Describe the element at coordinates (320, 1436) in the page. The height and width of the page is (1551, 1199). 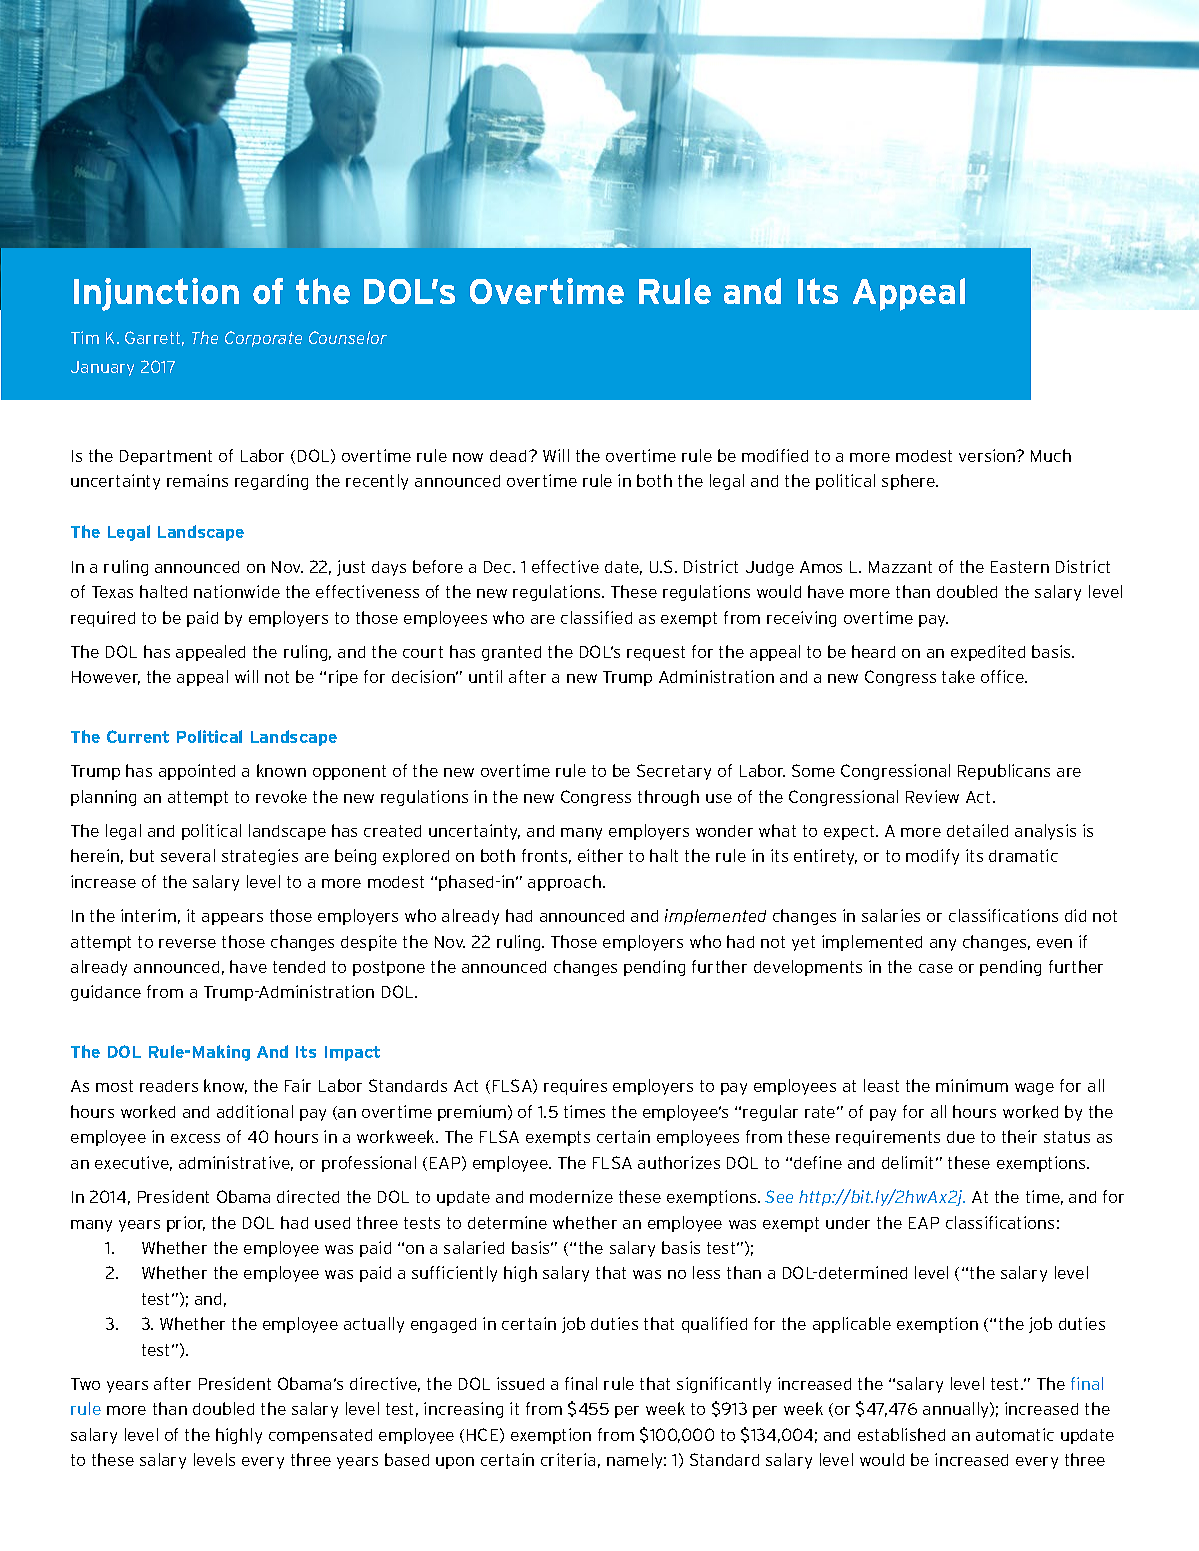
I see `compensated` at that location.
